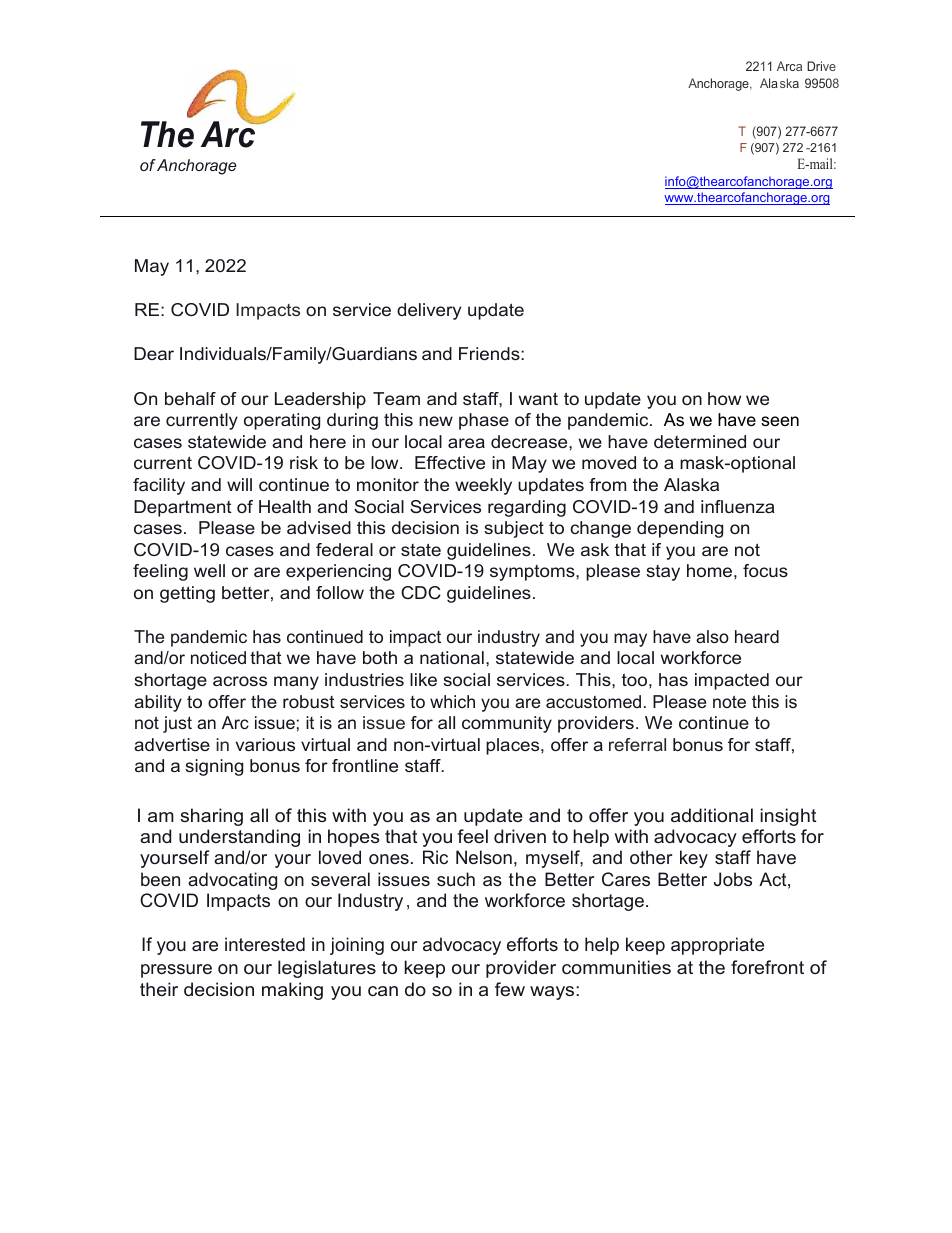 This page has height=1233, width=952. I want to click on want, so click(538, 398).
